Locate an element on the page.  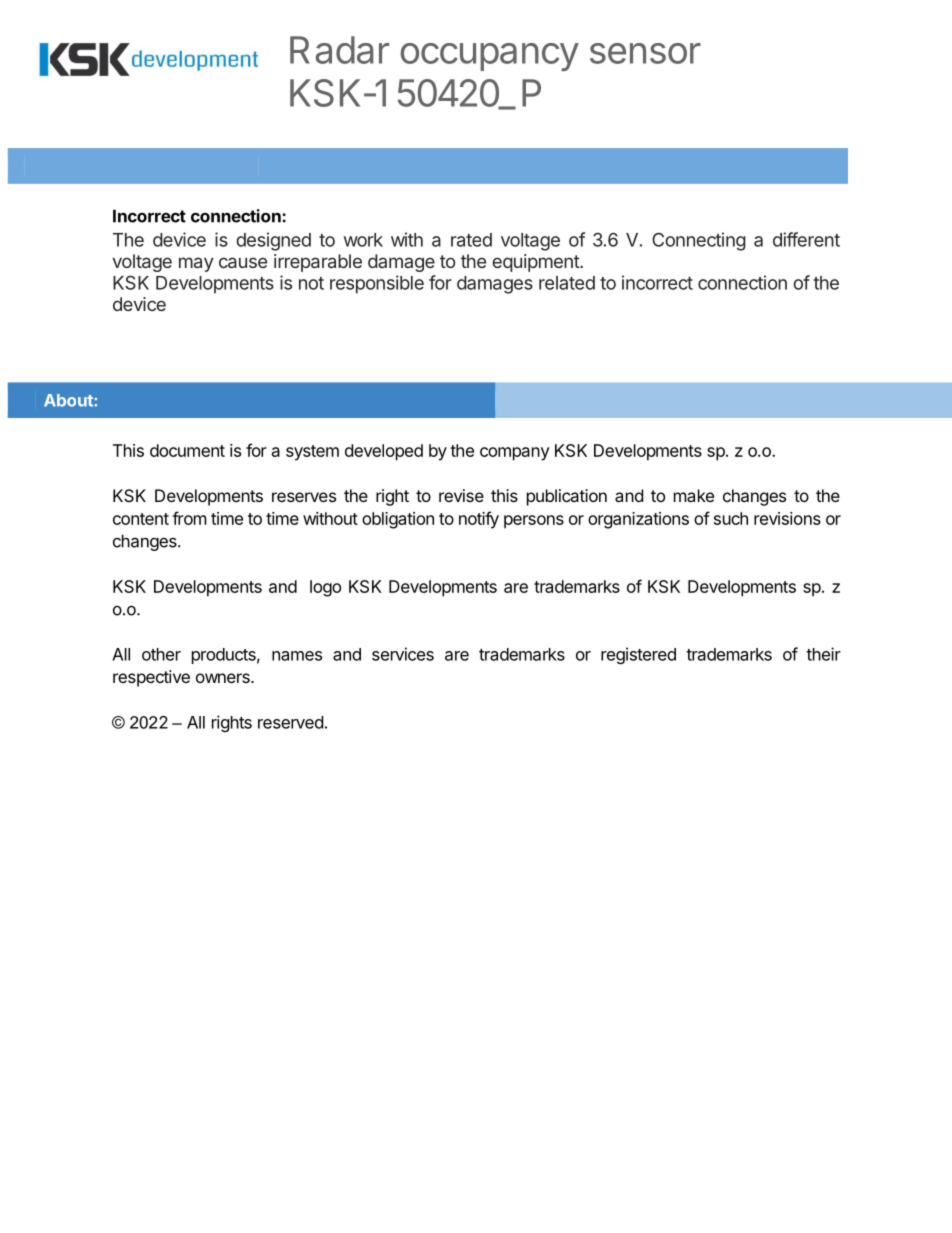
occupancy is located at coordinates (489, 57).
